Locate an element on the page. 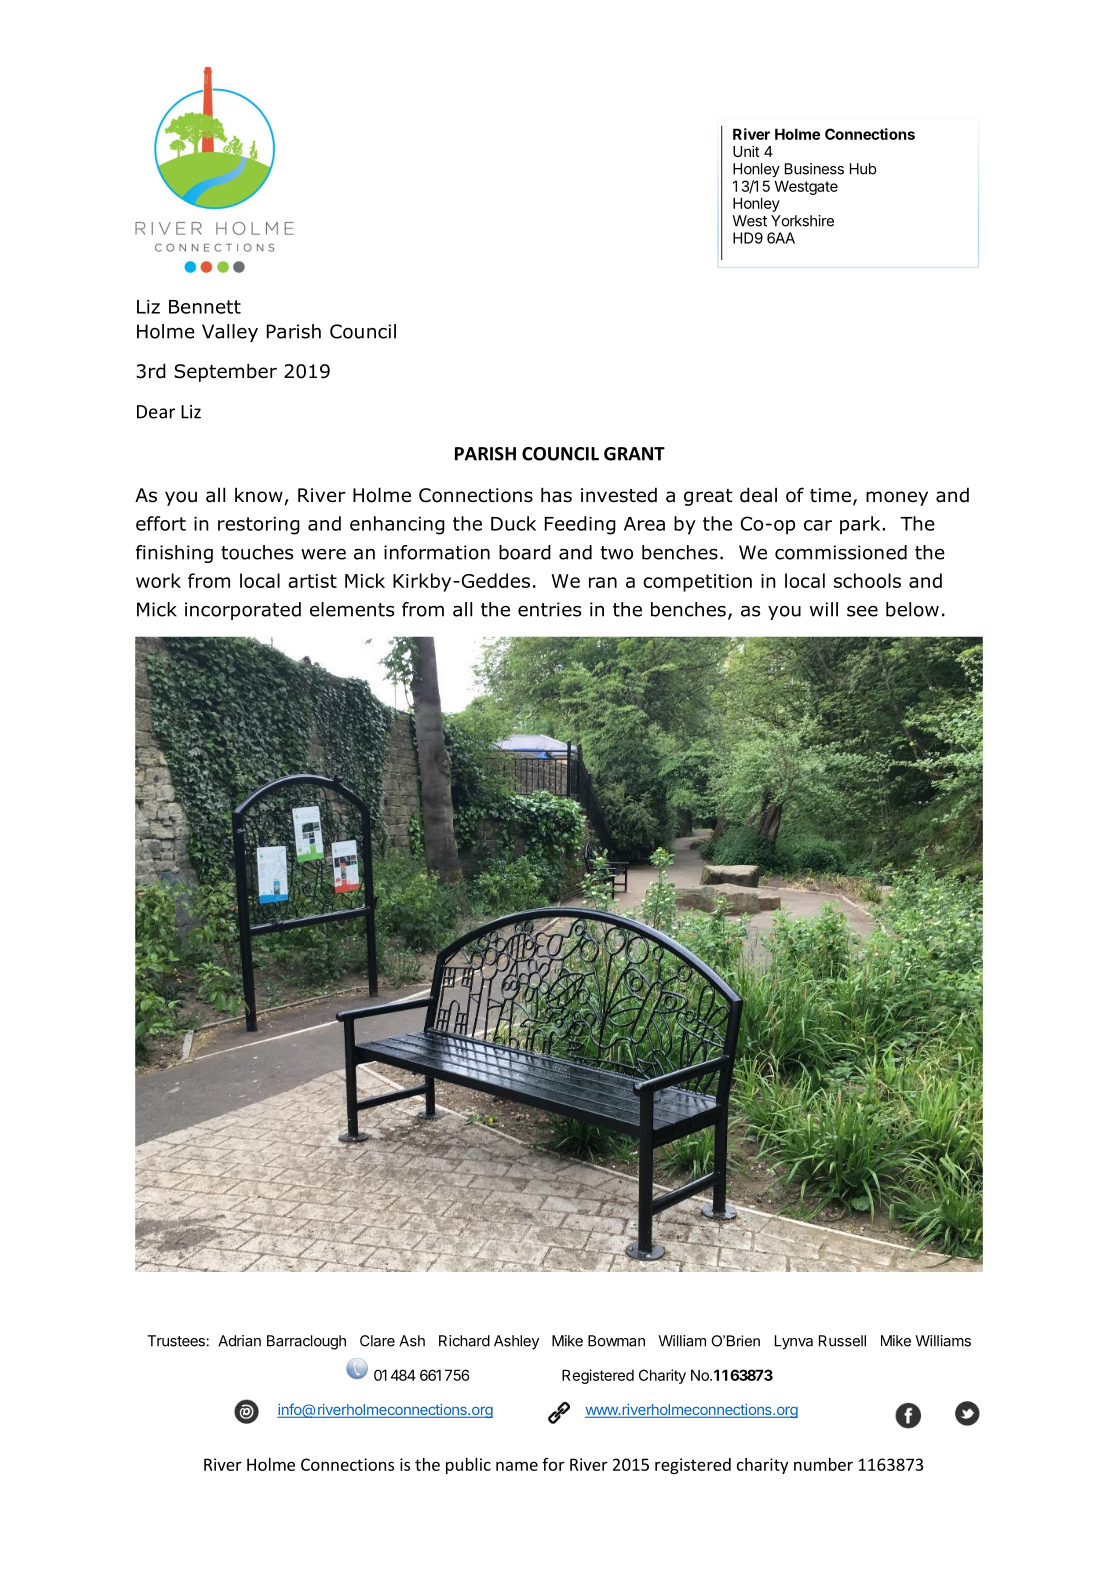 This document has height=1580, width=1118. Business is located at coordinates (814, 169).
